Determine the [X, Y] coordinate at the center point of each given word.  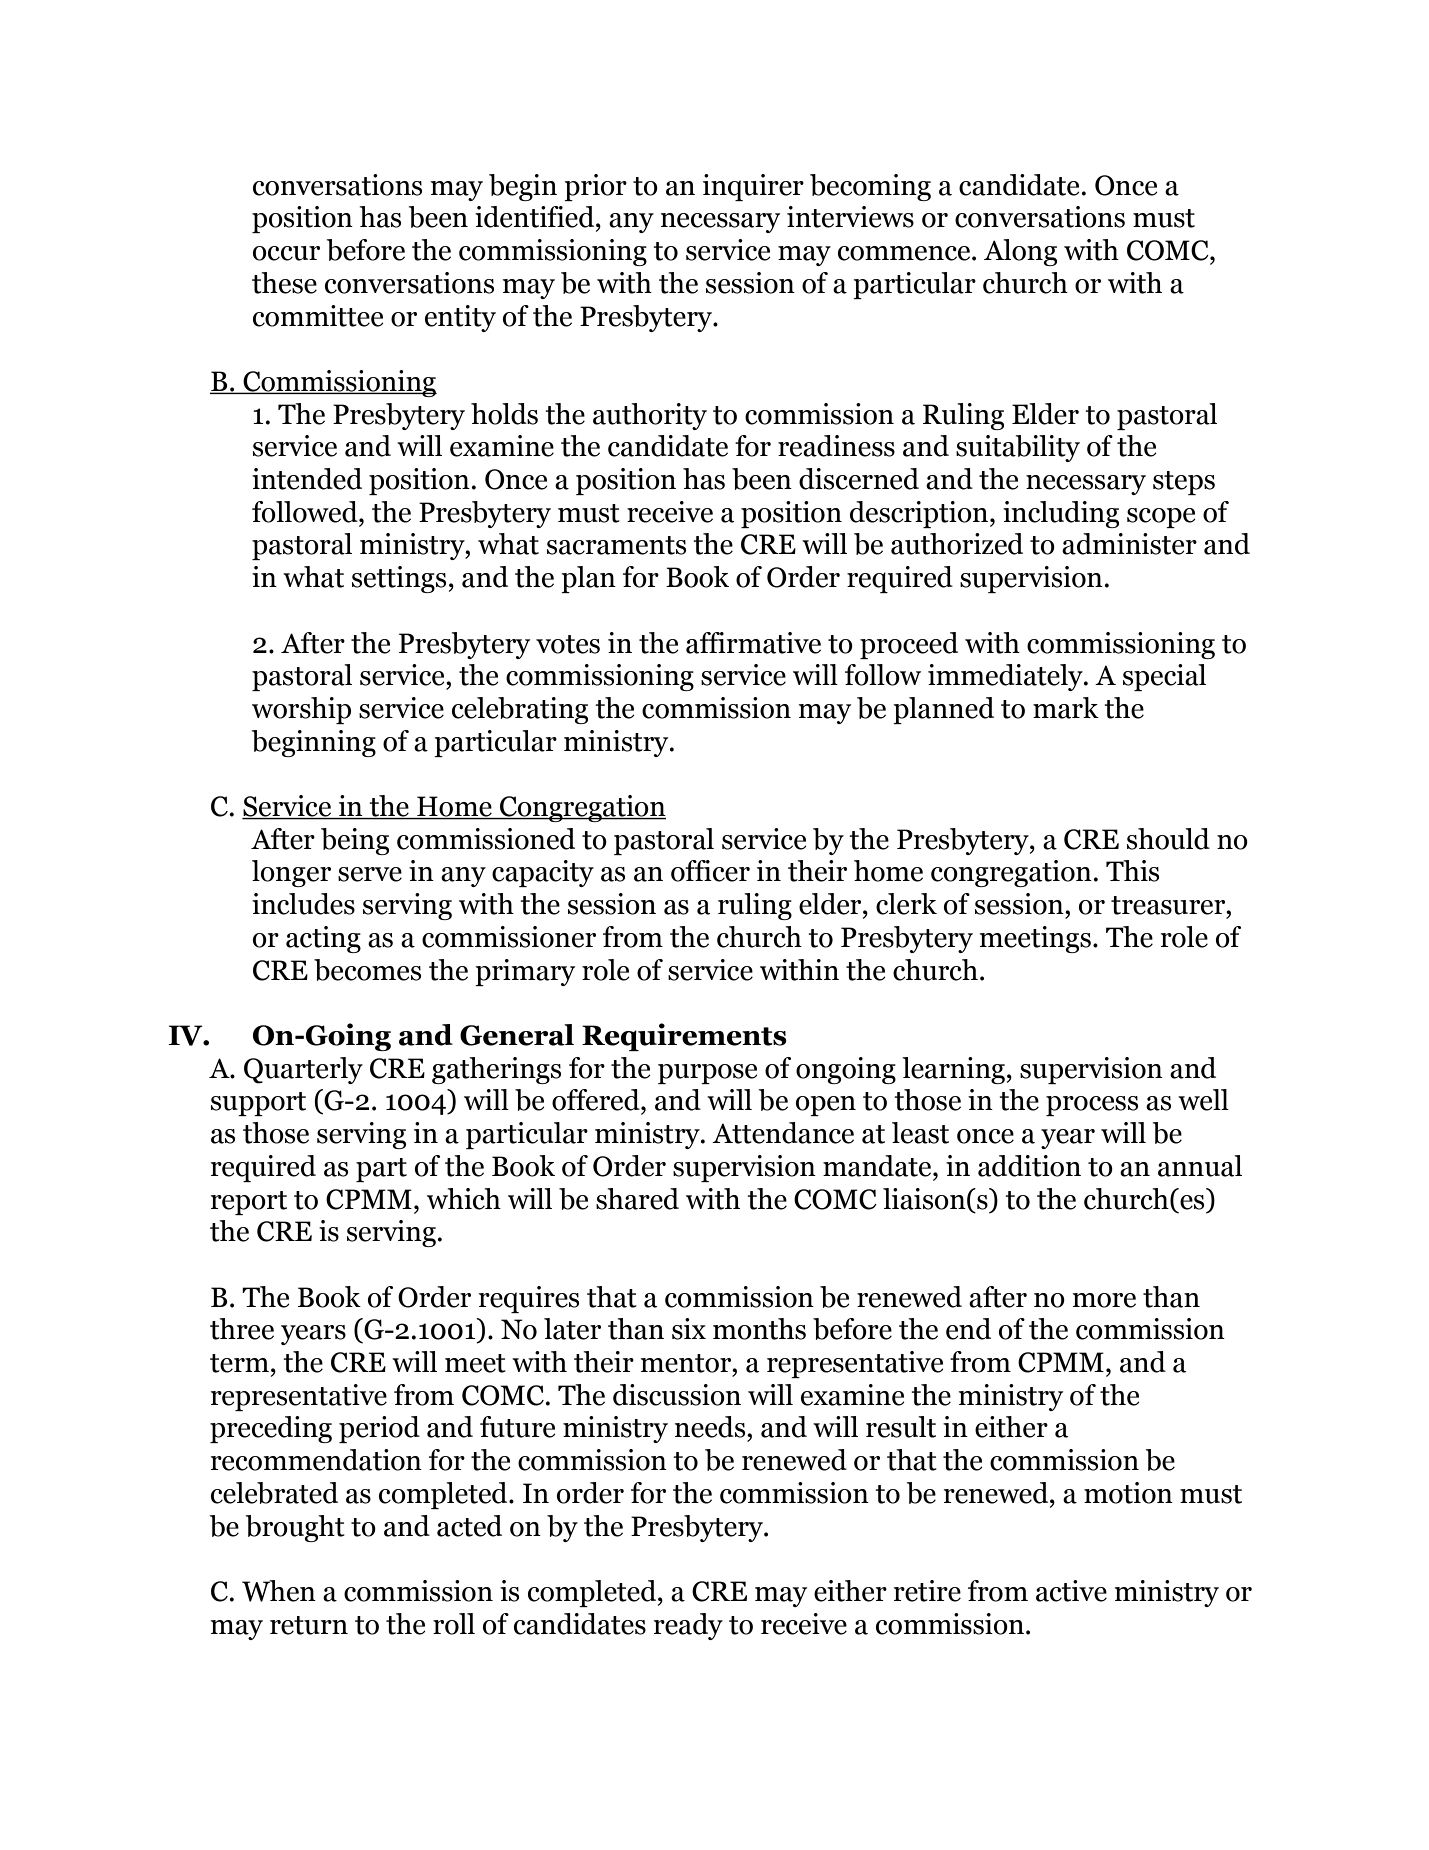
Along [1020, 252]
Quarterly [303, 1070]
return [309, 1625]
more [1104, 1300]
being [355, 841]
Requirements [684, 1037]
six [689, 1329]
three [242, 1329]
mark [1066, 708]
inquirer [753, 187]
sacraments [616, 545]
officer [710, 871]
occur [286, 253]
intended [307, 479]
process [1092, 1106]
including [1061, 514]
